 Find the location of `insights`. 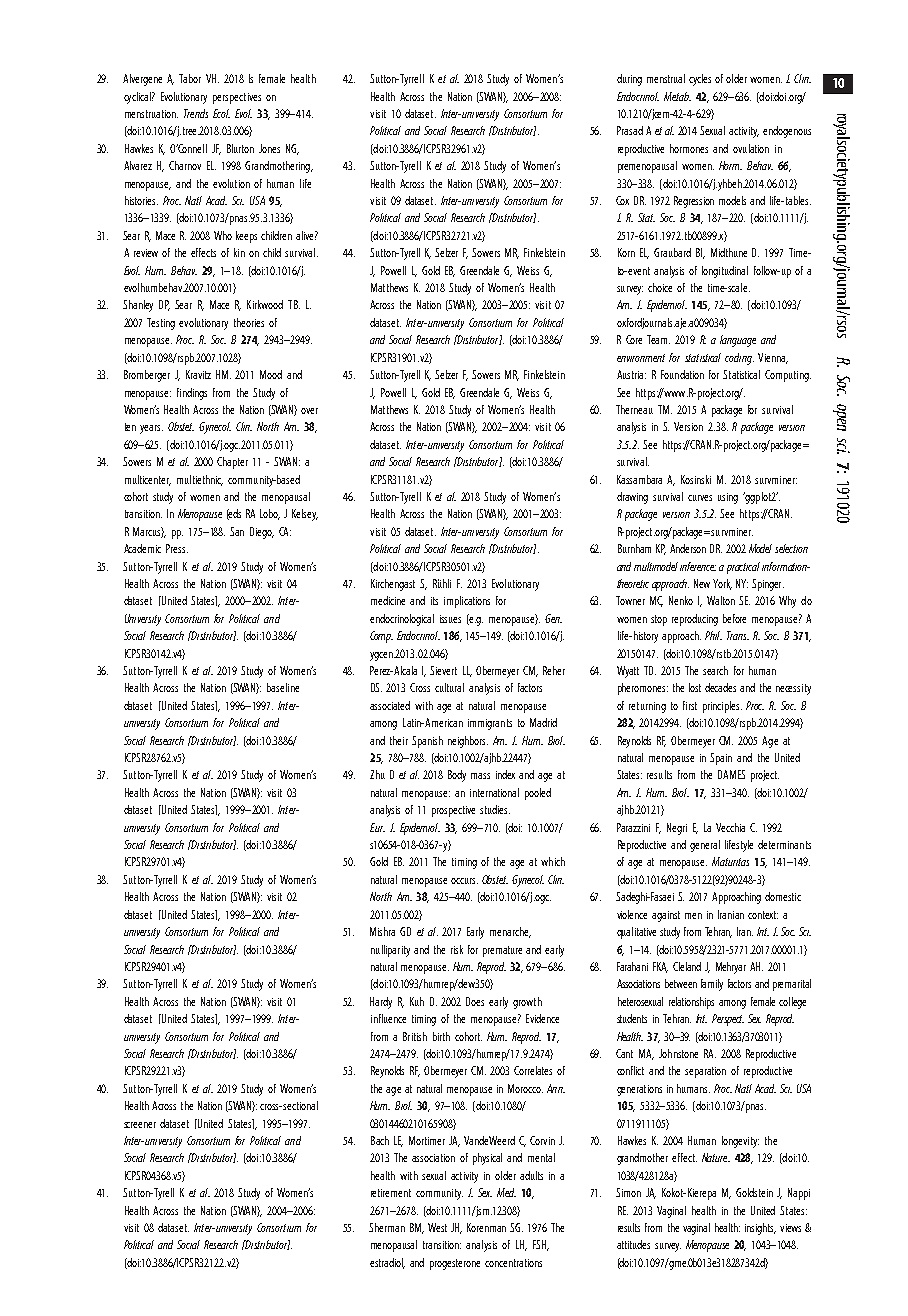

insights is located at coordinates (760, 1229).
